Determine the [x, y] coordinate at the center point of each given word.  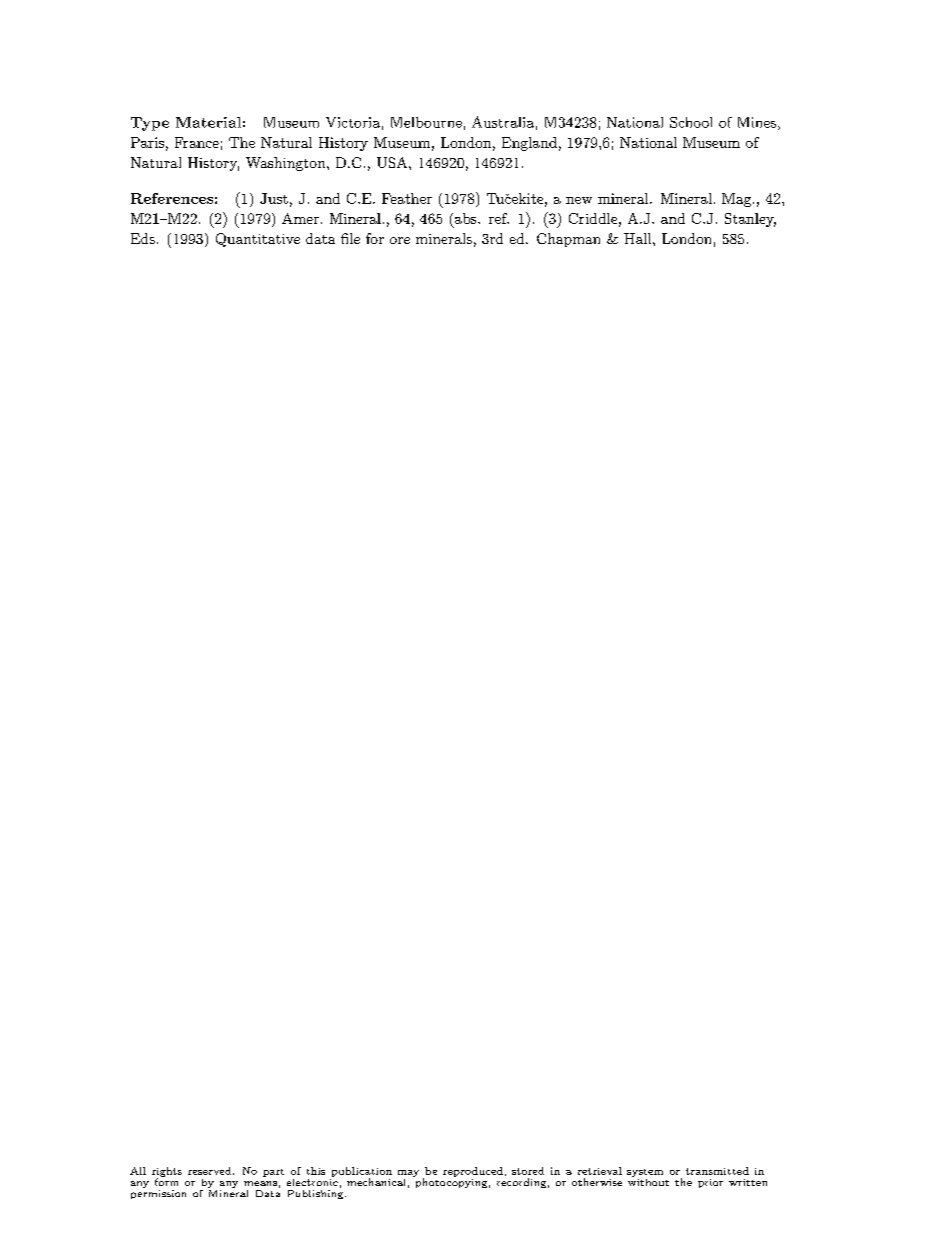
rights [167, 1173]
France [197, 142]
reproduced [473, 1172]
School [691, 122]
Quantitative [258, 240]
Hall [639, 238]
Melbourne [426, 122]
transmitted [717, 1171]
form [166, 1181]
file [350, 238]
